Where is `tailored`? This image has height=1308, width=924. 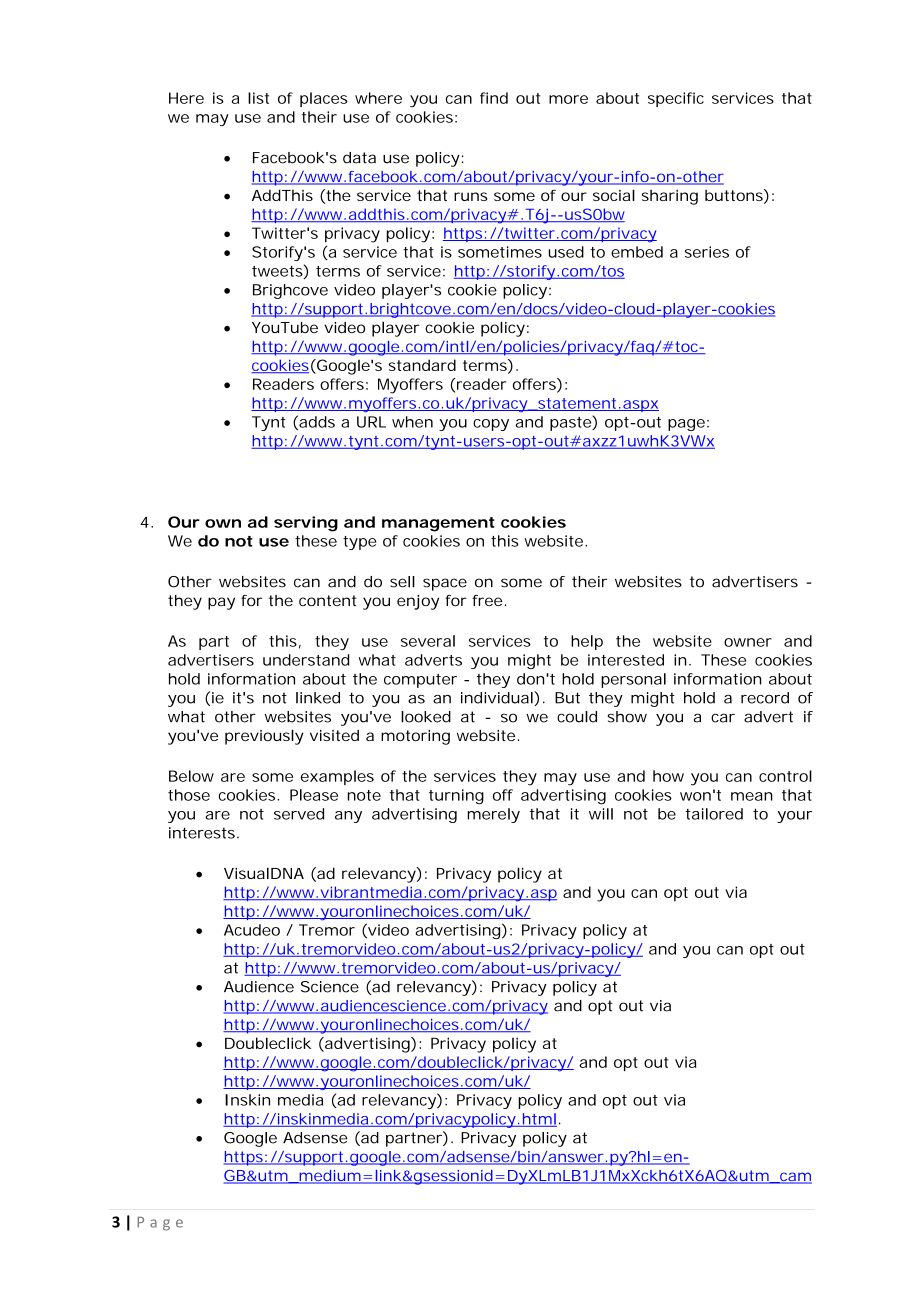
tailored is located at coordinates (714, 814).
